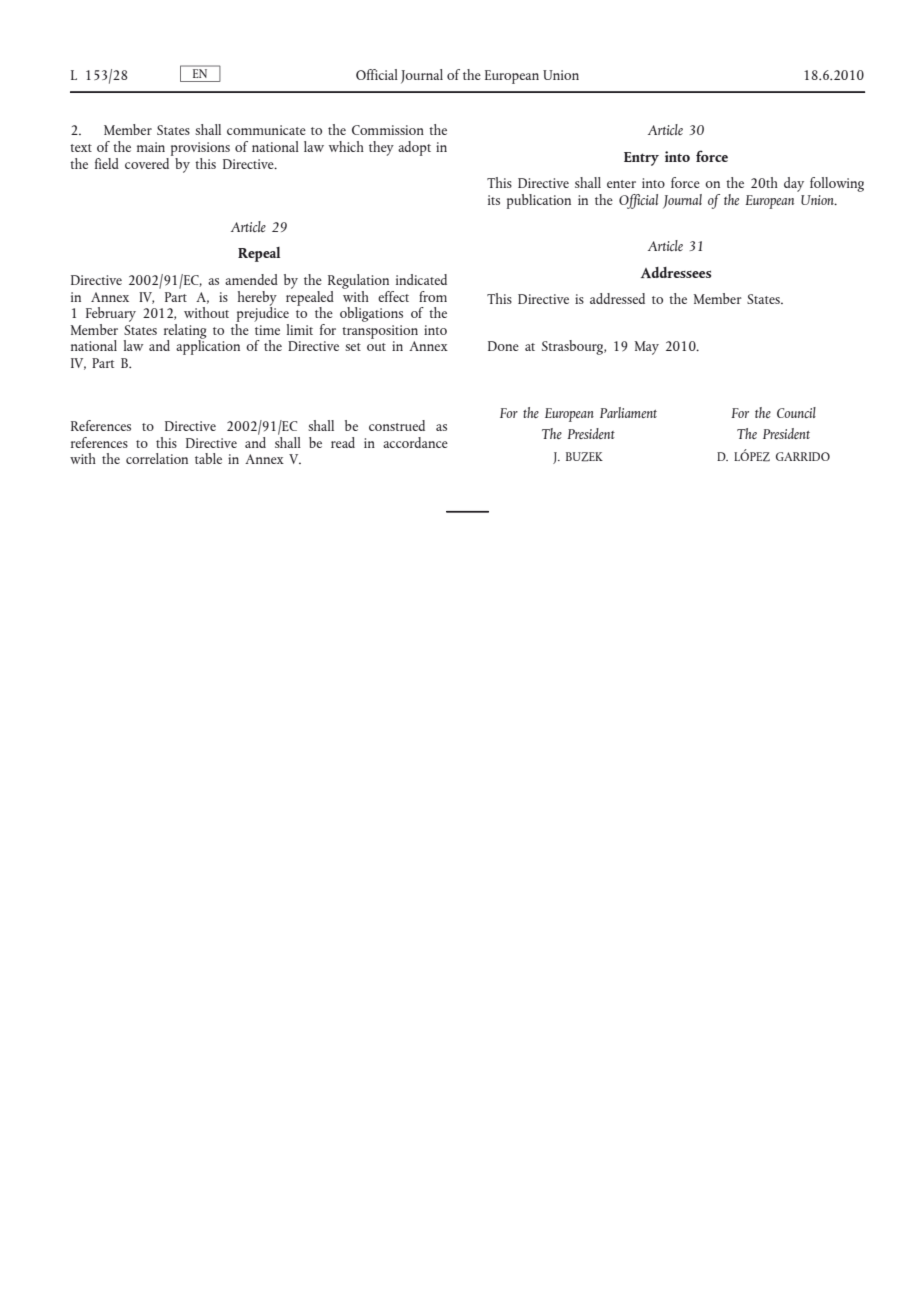 Image resolution: width=924 pixels, height=1308 pixels. Describe the element at coordinates (433, 296) in the screenshot. I see `from` at that location.
